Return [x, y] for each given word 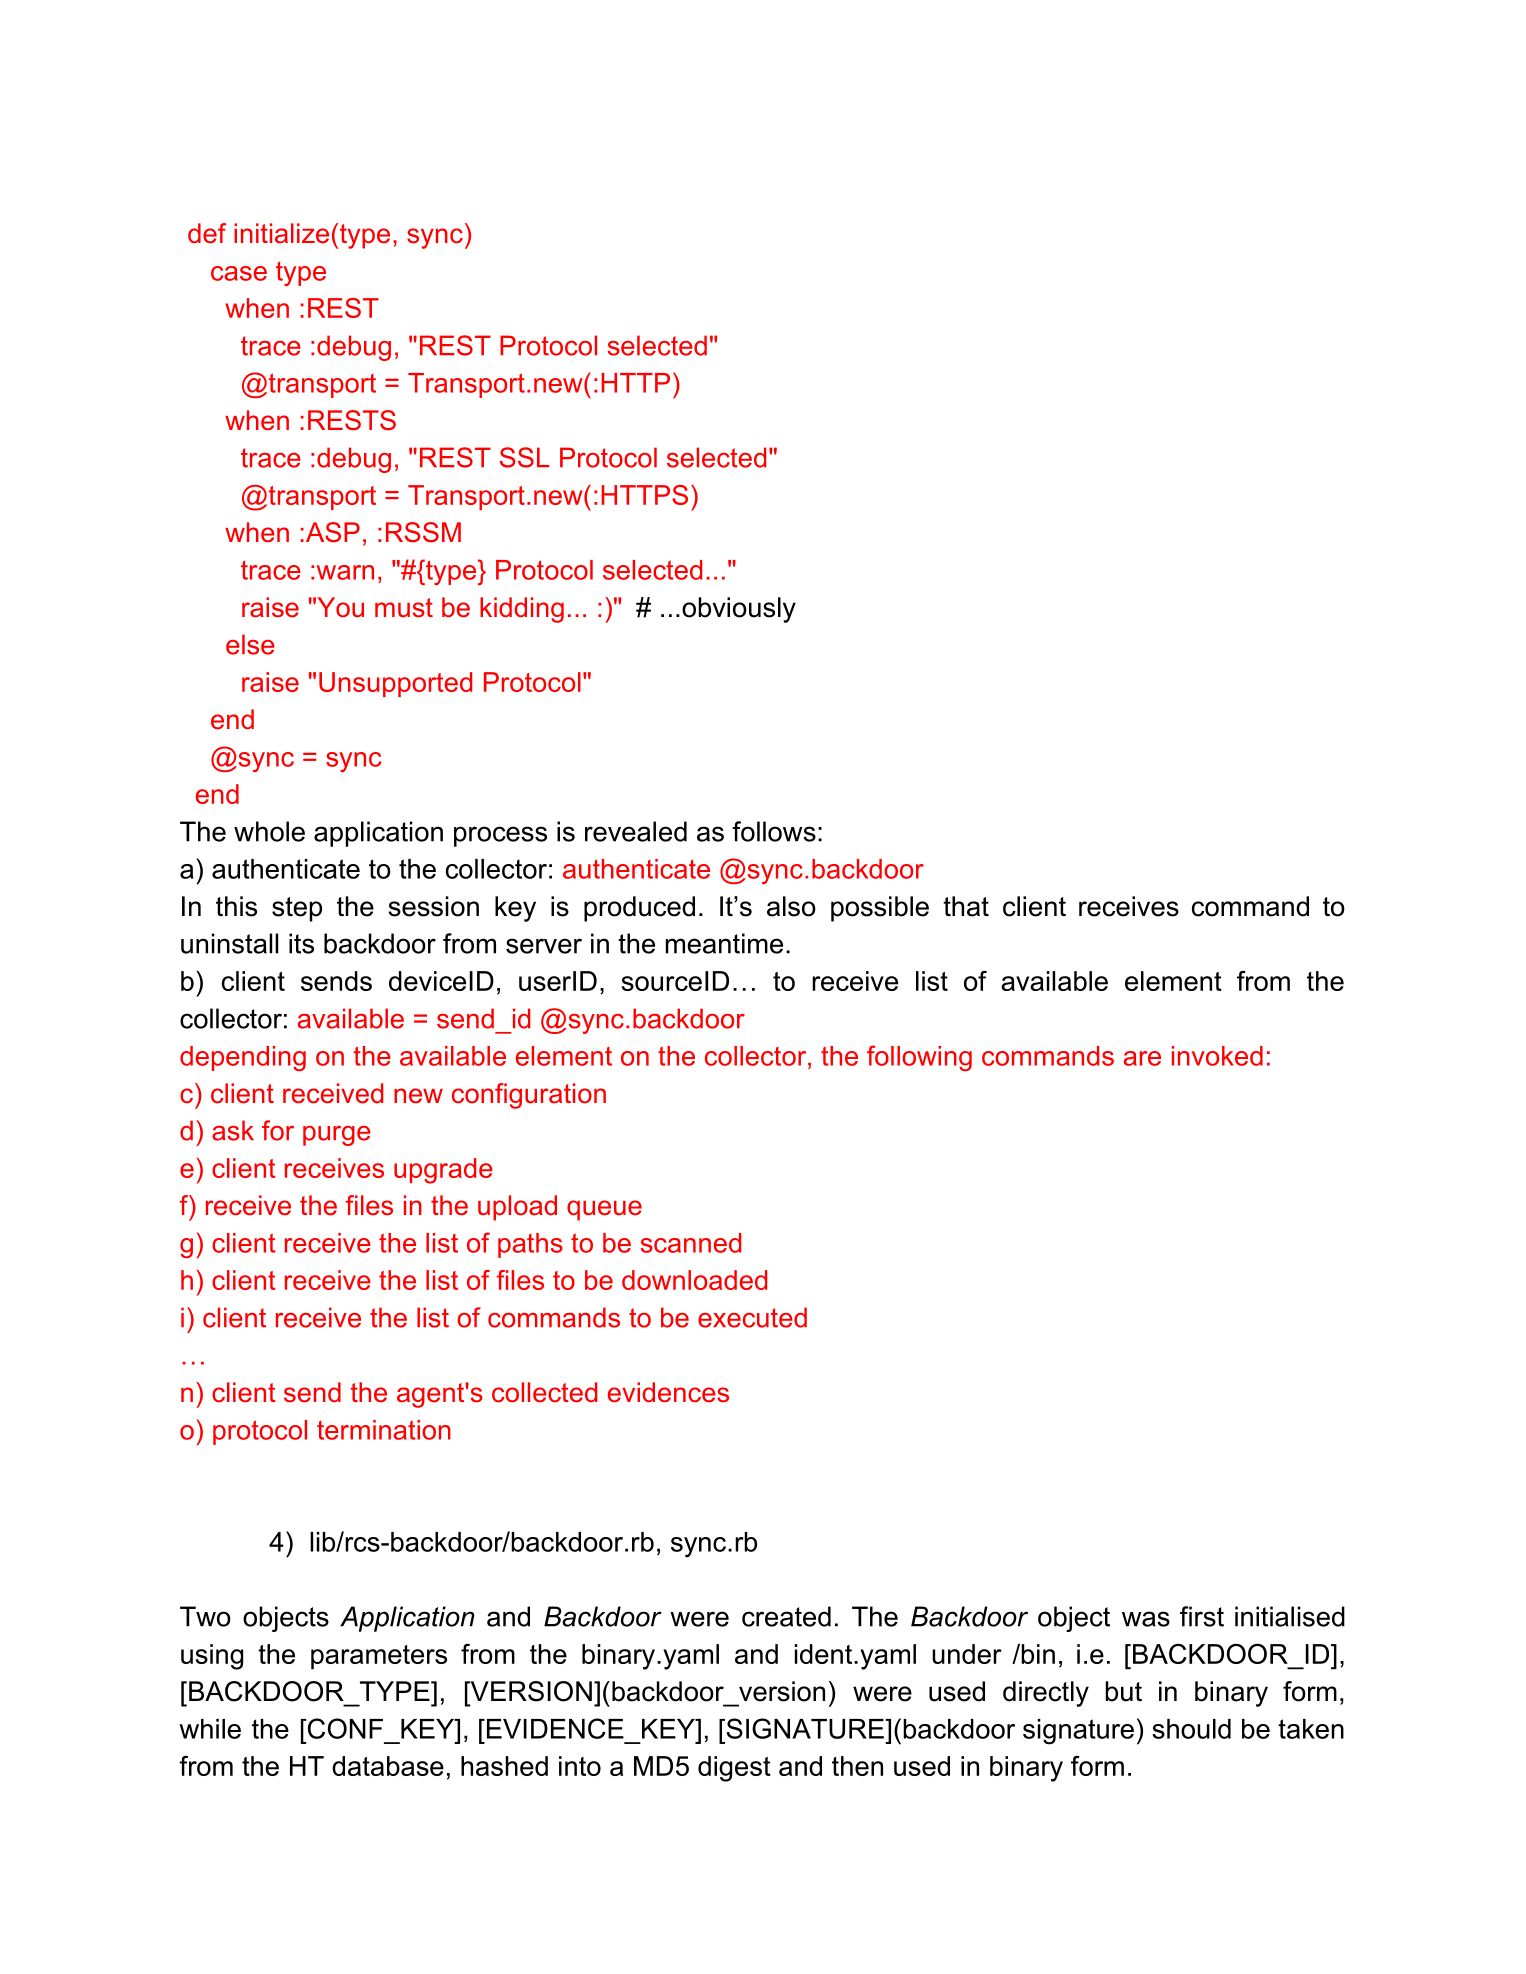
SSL [524, 457]
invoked [1217, 1056]
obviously [739, 610]
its [301, 943]
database [388, 1766]
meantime [724, 943]
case [239, 273]
